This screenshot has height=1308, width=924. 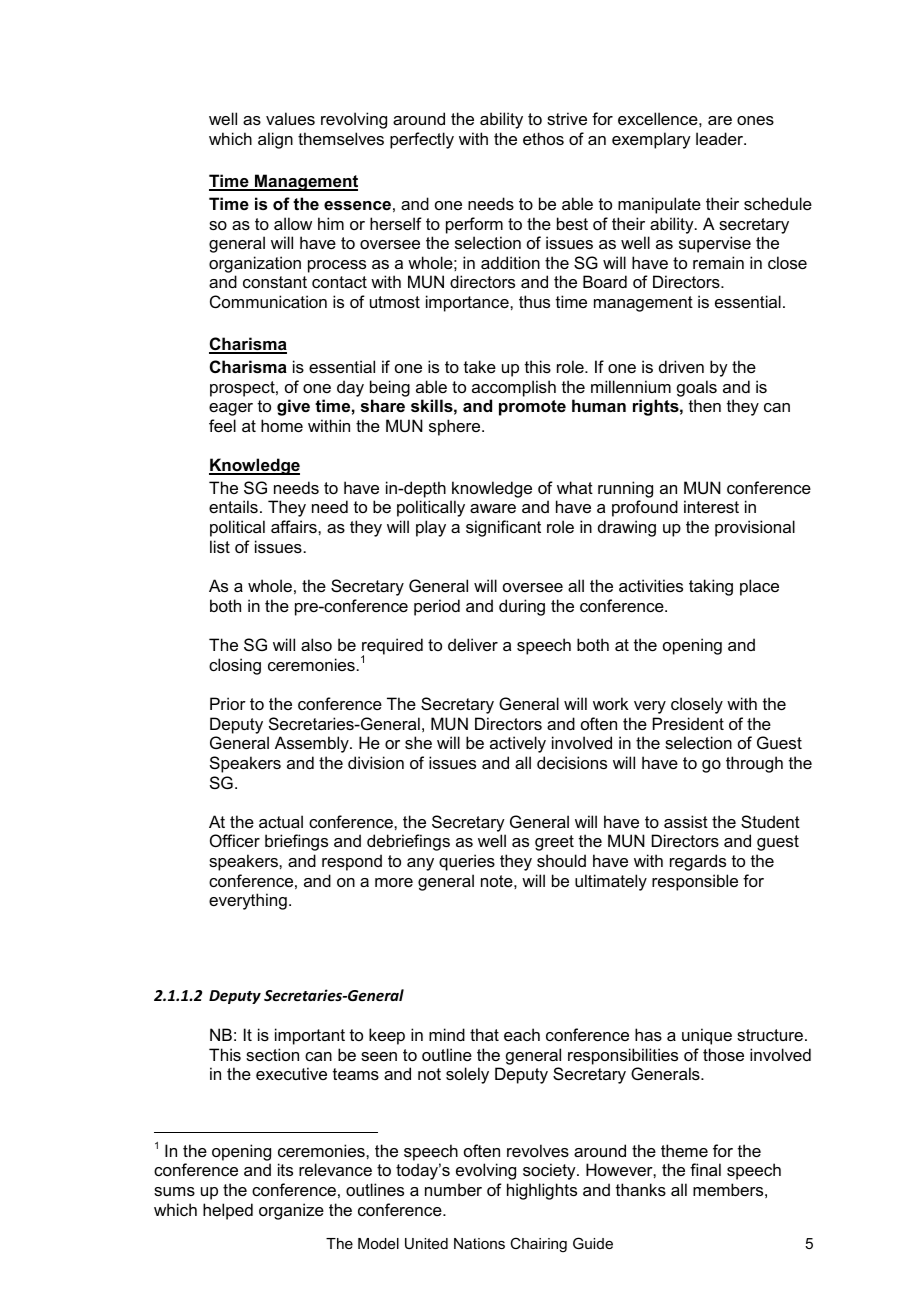 I want to click on align, so click(x=275, y=140).
